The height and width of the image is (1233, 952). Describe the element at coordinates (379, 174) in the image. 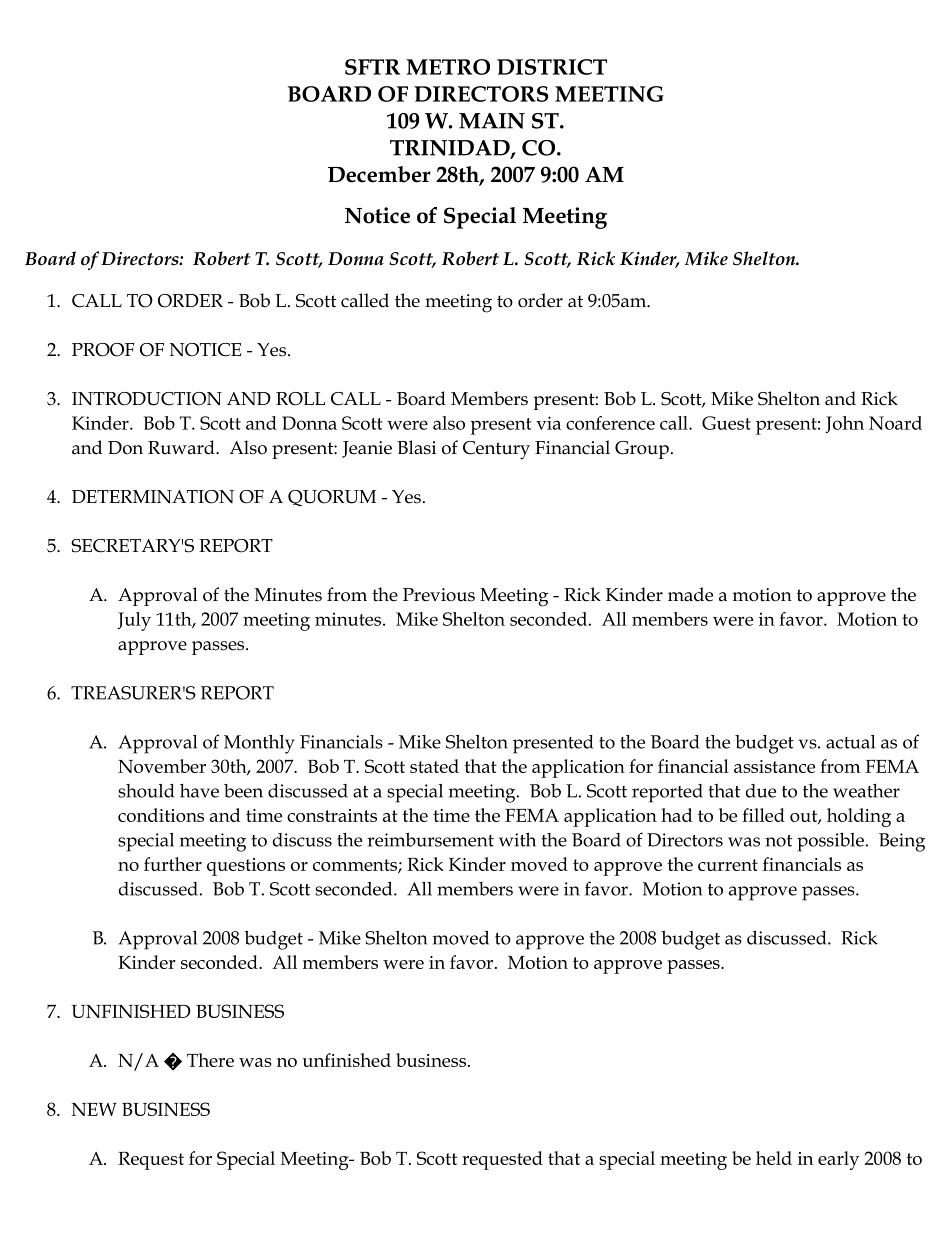

I see `December` at that location.
